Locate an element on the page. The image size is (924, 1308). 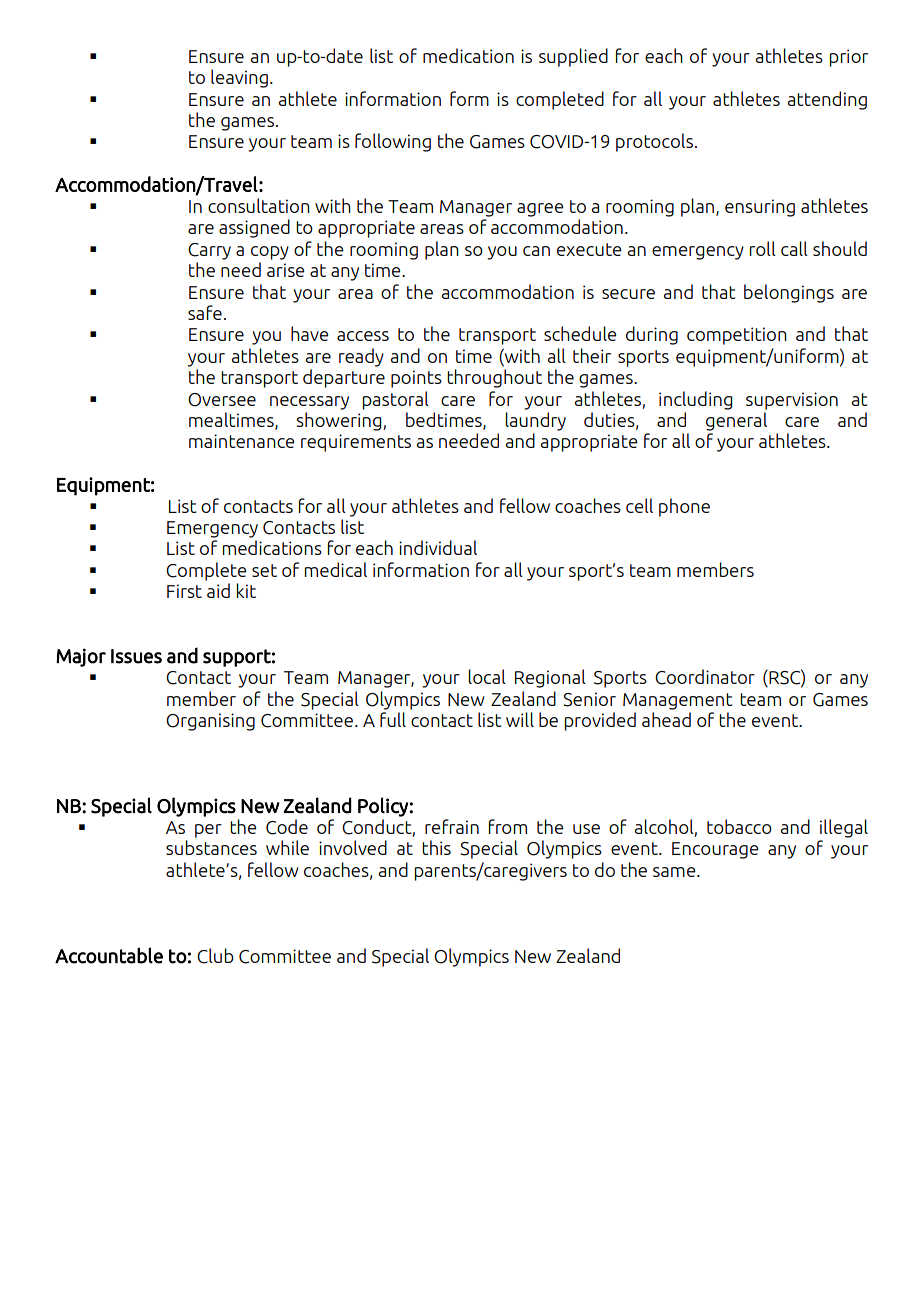
competition is located at coordinates (737, 336).
